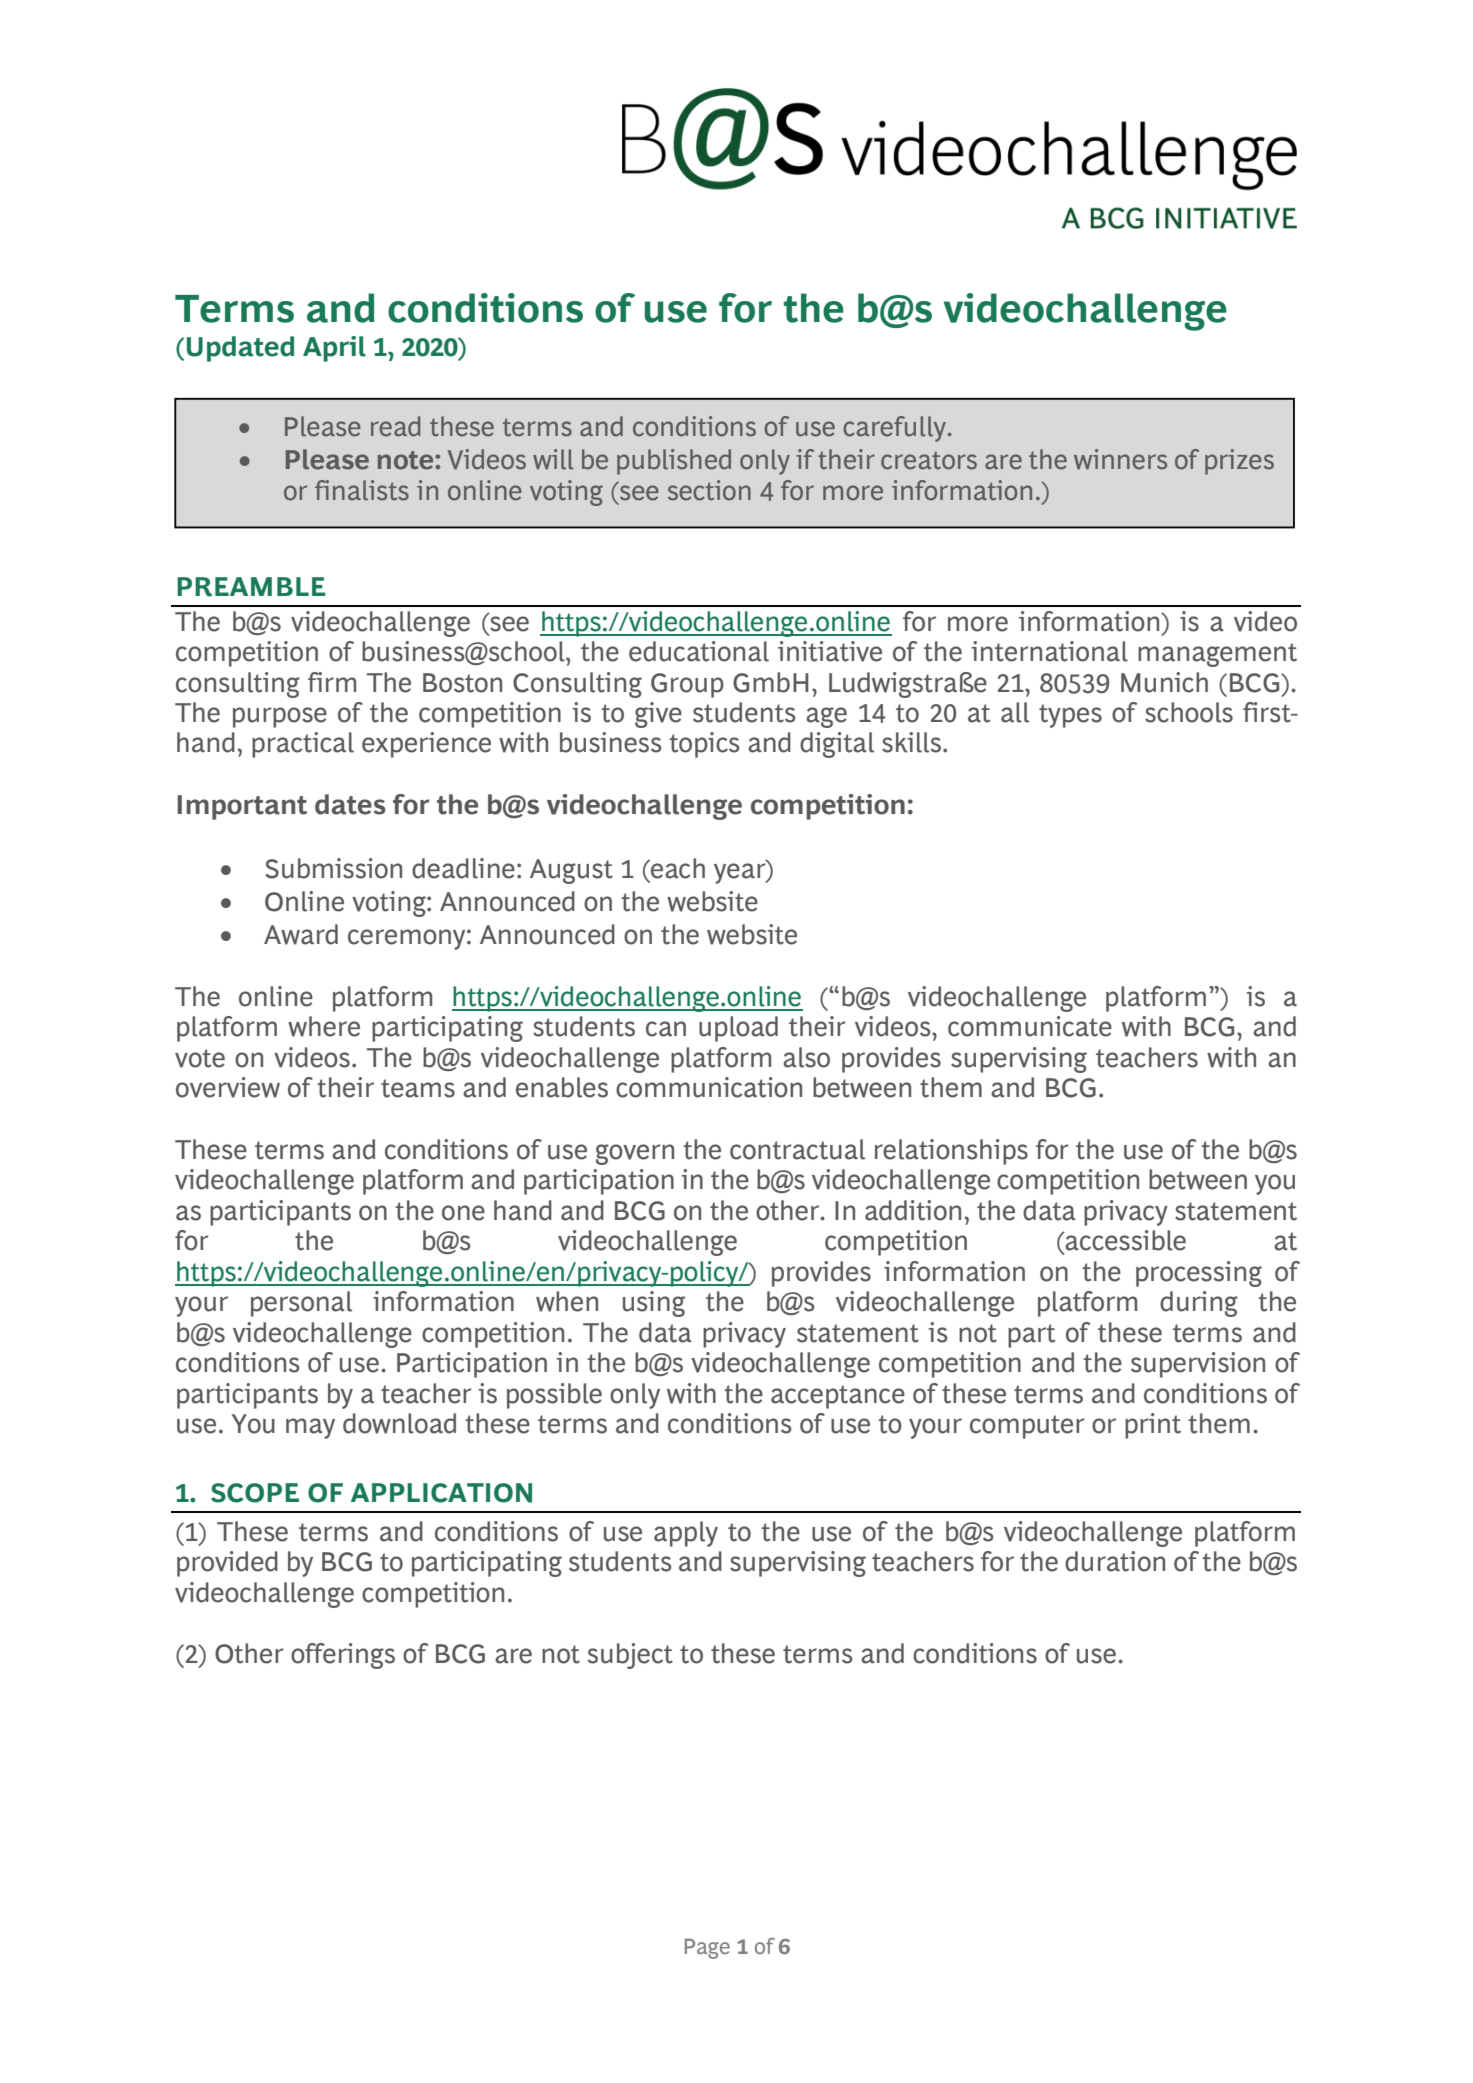 Image resolution: width=1473 pixels, height=2083 pixels. I want to click on winners, so click(1120, 459).
